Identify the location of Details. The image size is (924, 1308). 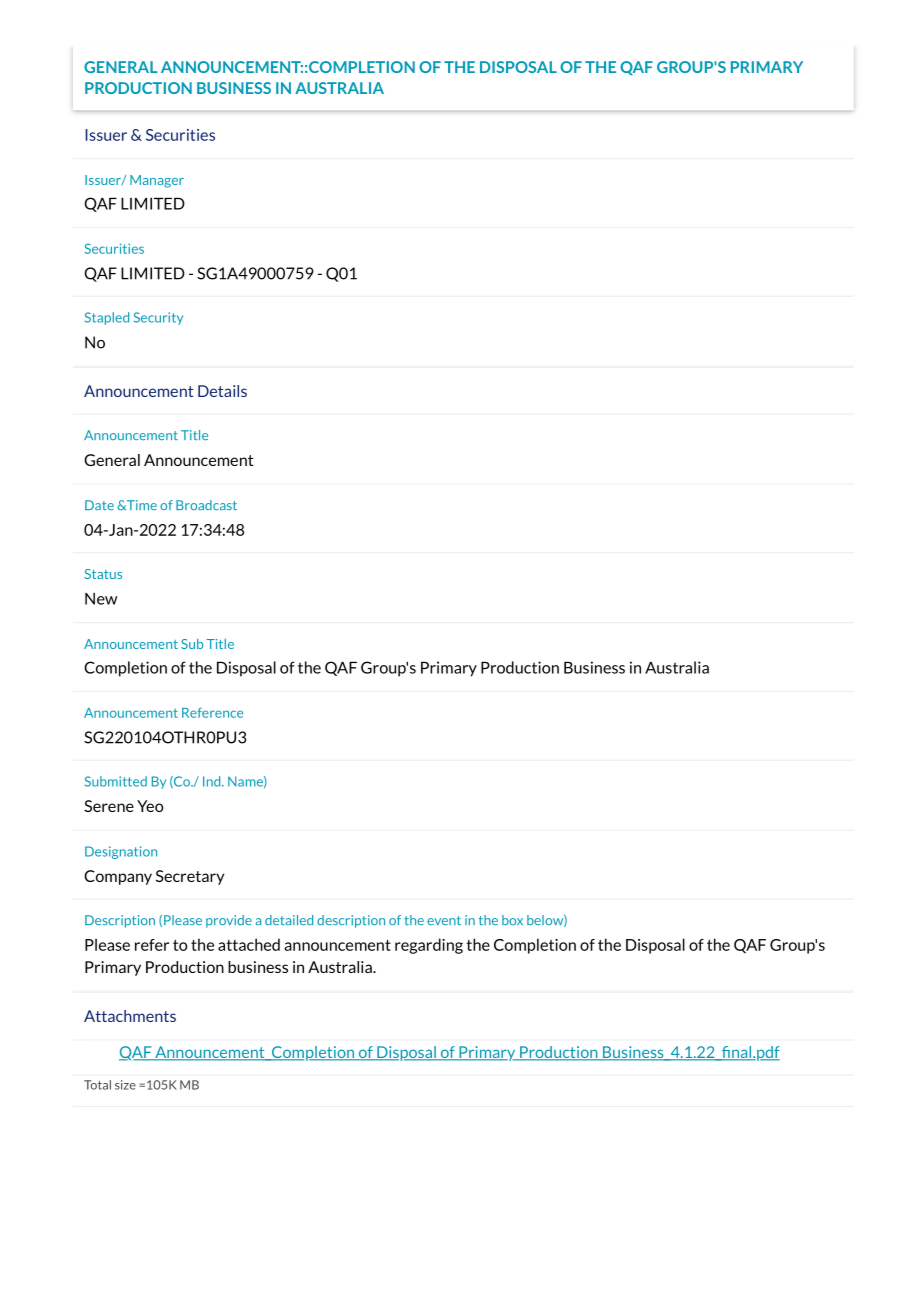
(222, 391).
